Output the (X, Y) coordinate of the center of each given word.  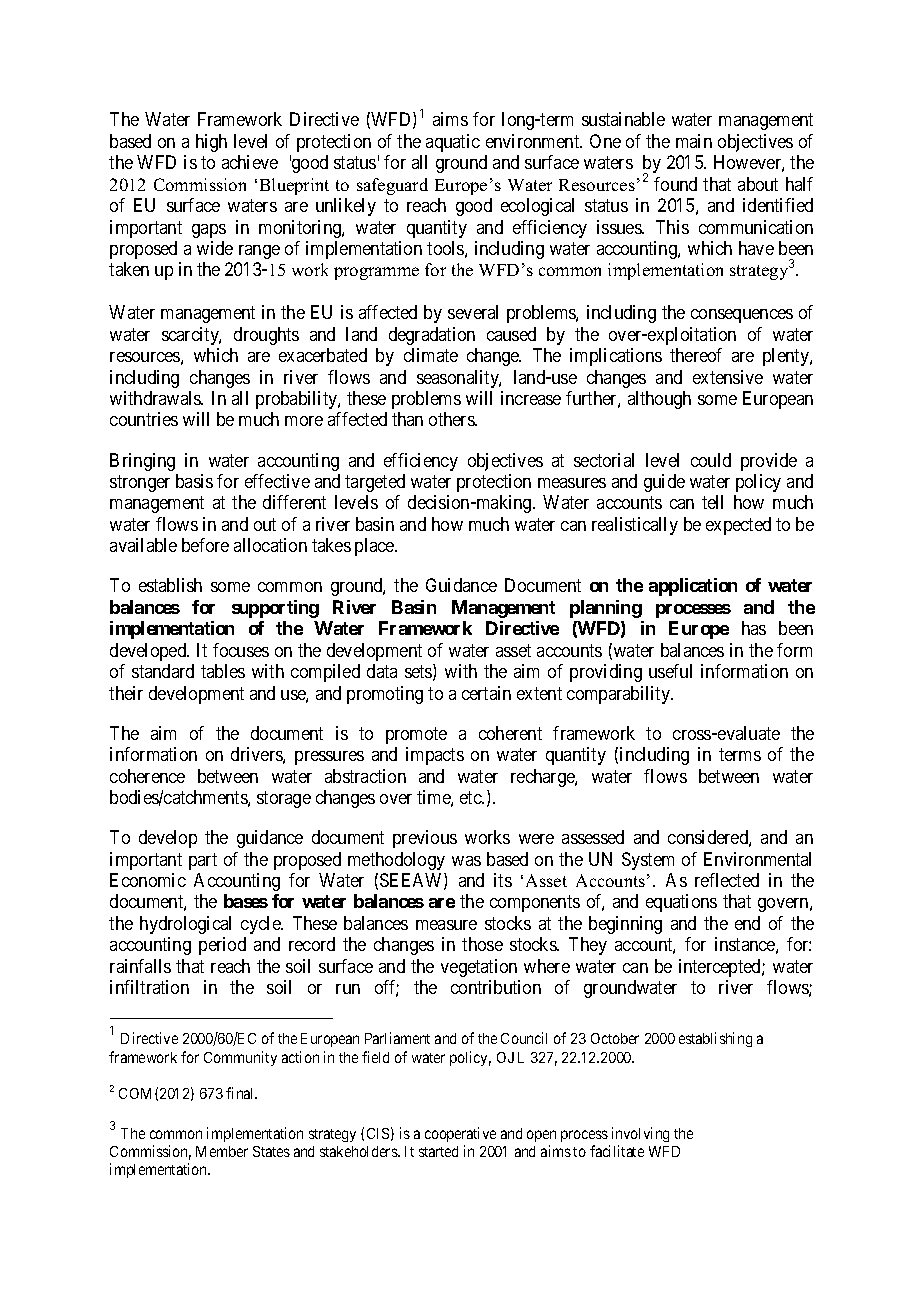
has (754, 628)
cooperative (460, 1134)
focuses (241, 650)
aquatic (453, 143)
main (694, 141)
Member (222, 1151)
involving (640, 1134)
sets (419, 673)
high (211, 143)
